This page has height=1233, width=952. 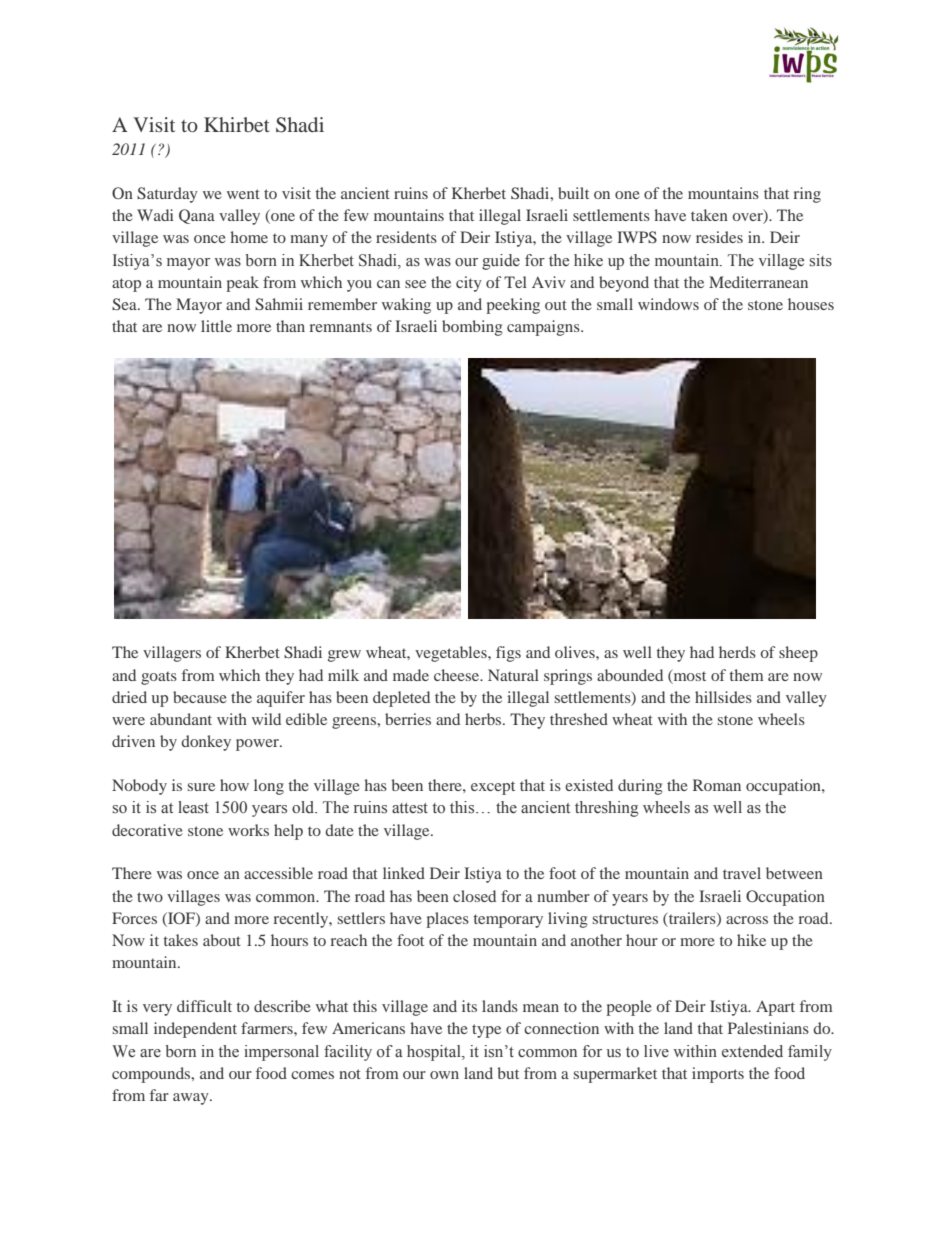 I want to click on away, so click(x=192, y=1099).
